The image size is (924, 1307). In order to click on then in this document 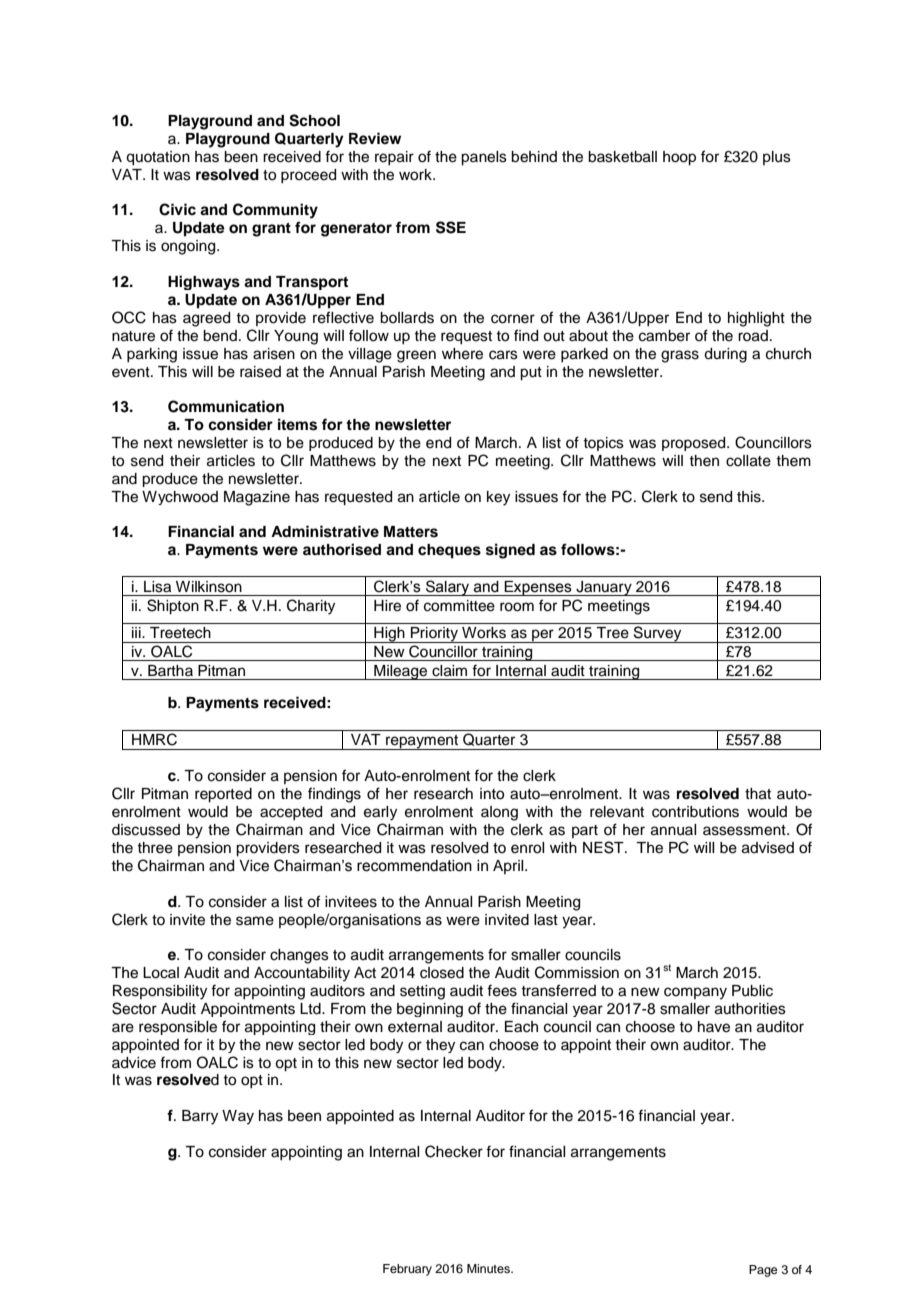, I will do `click(704, 461)`.
